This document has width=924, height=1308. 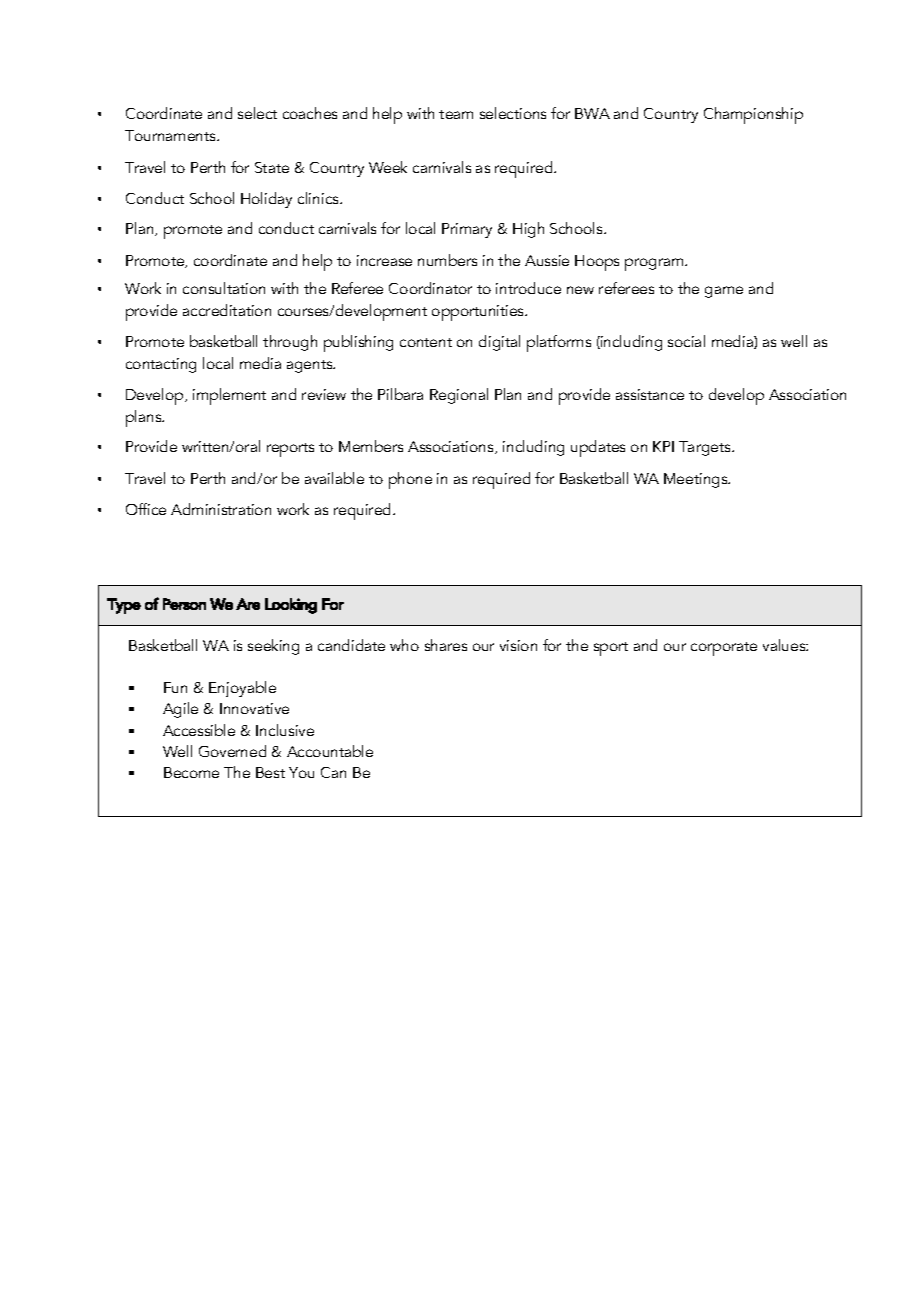 What do you see at coordinates (227, 310) in the document?
I see `accreditation` at bounding box center [227, 310].
